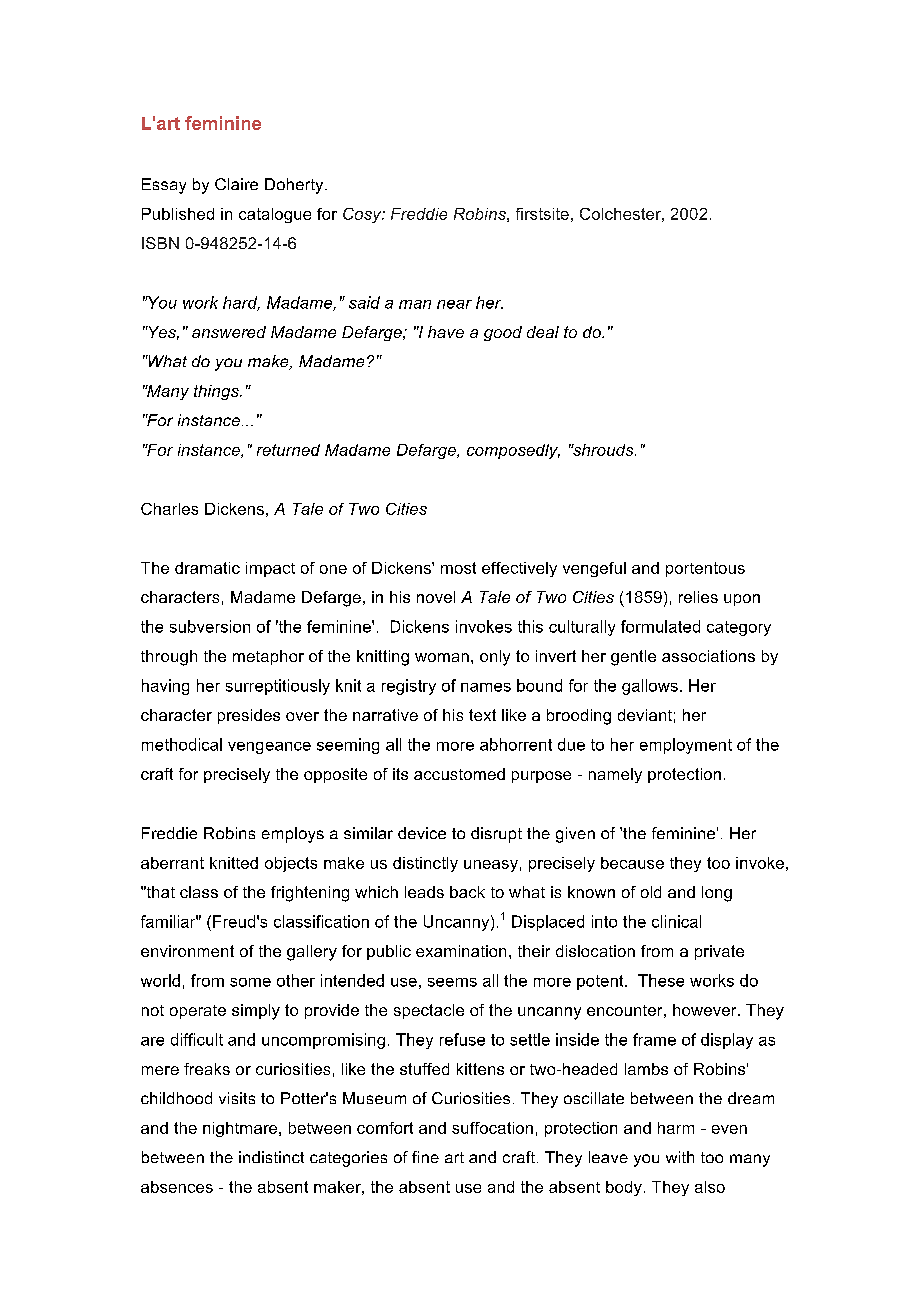 This screenshot has width=924, height=1308. Describe the element at coordinates (236, 184) in the screenshot. I see `Claire` at that location.
